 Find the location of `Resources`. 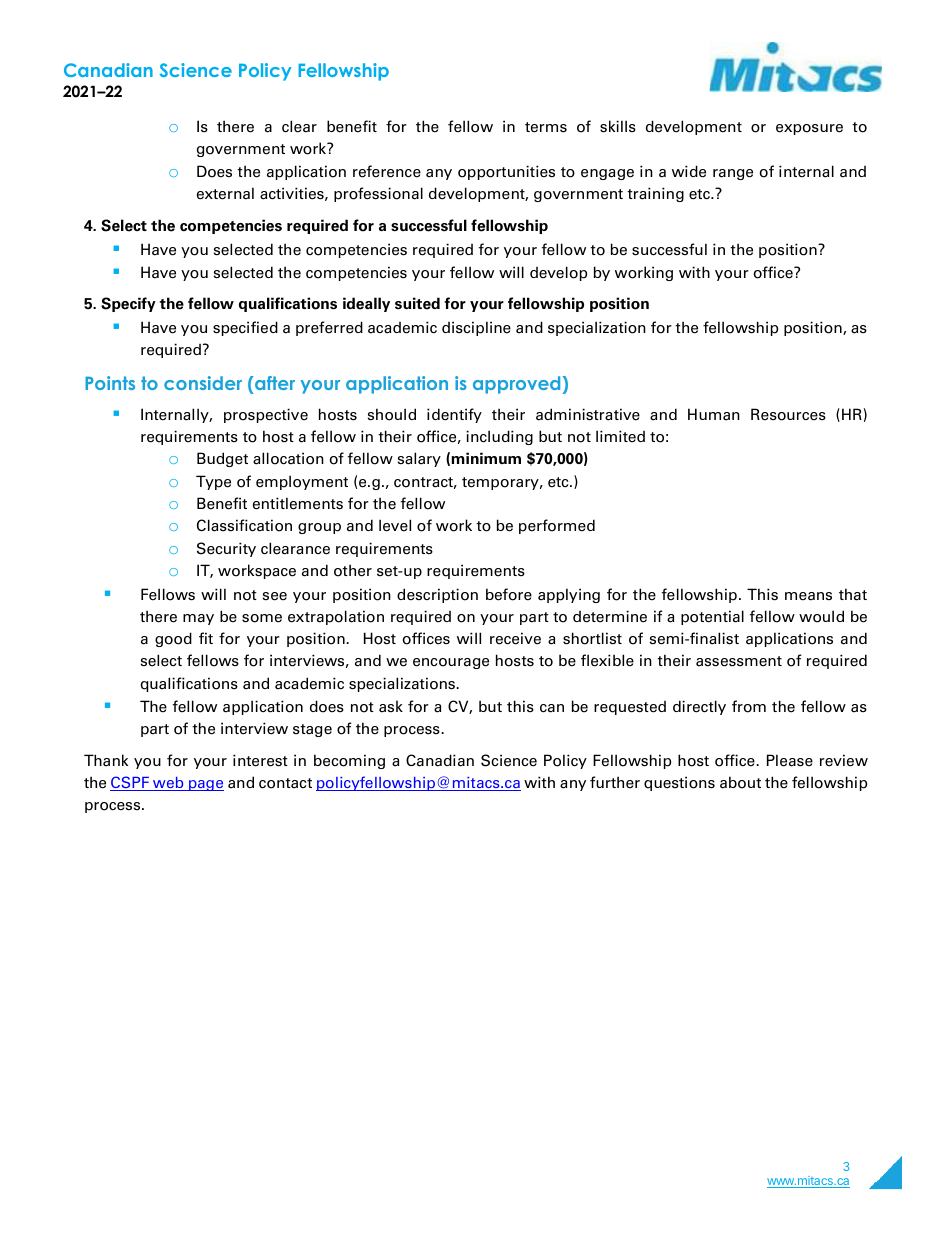

Resources is located at coordinates (788, 414).
